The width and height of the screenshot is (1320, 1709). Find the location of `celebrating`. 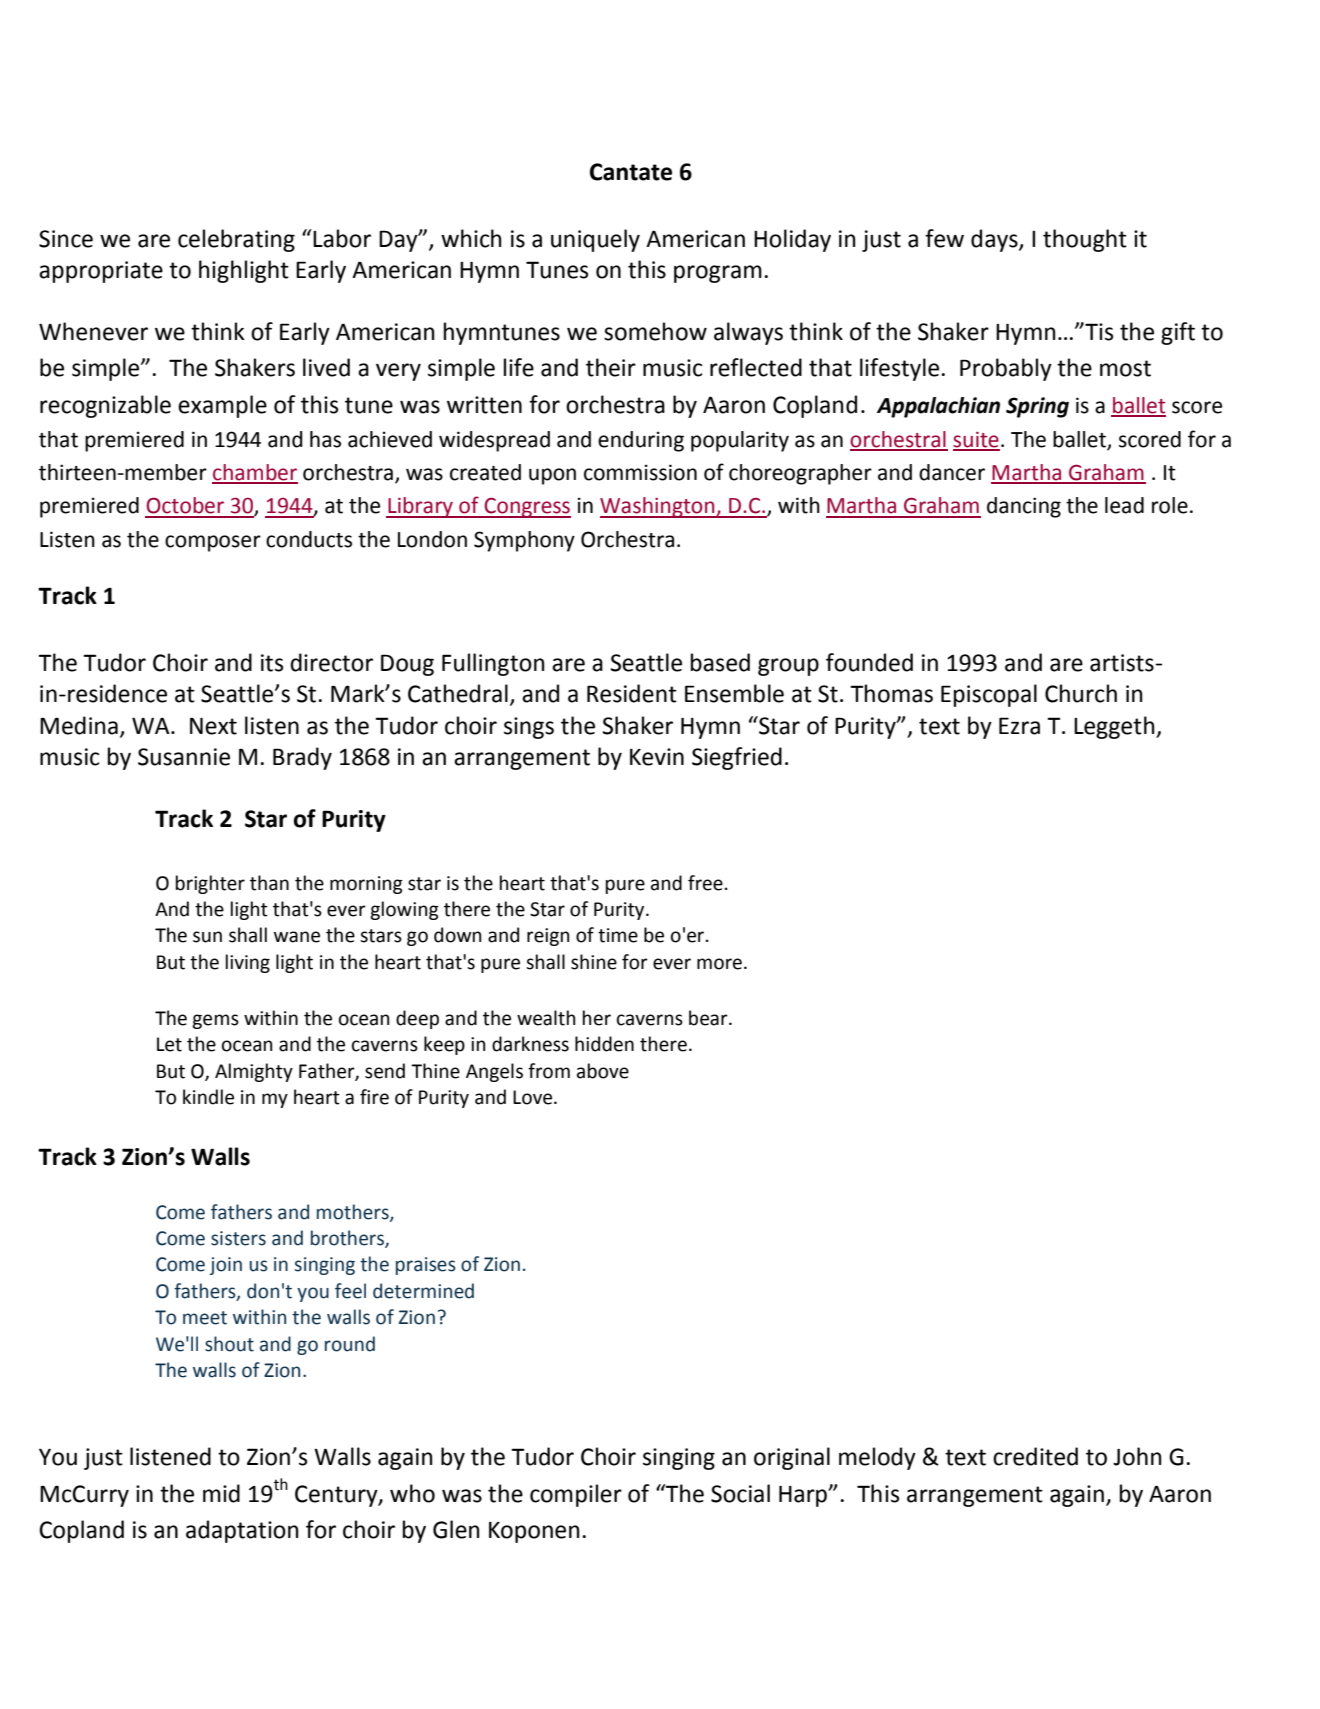

celebrating is located at coordinates (236, 240).
